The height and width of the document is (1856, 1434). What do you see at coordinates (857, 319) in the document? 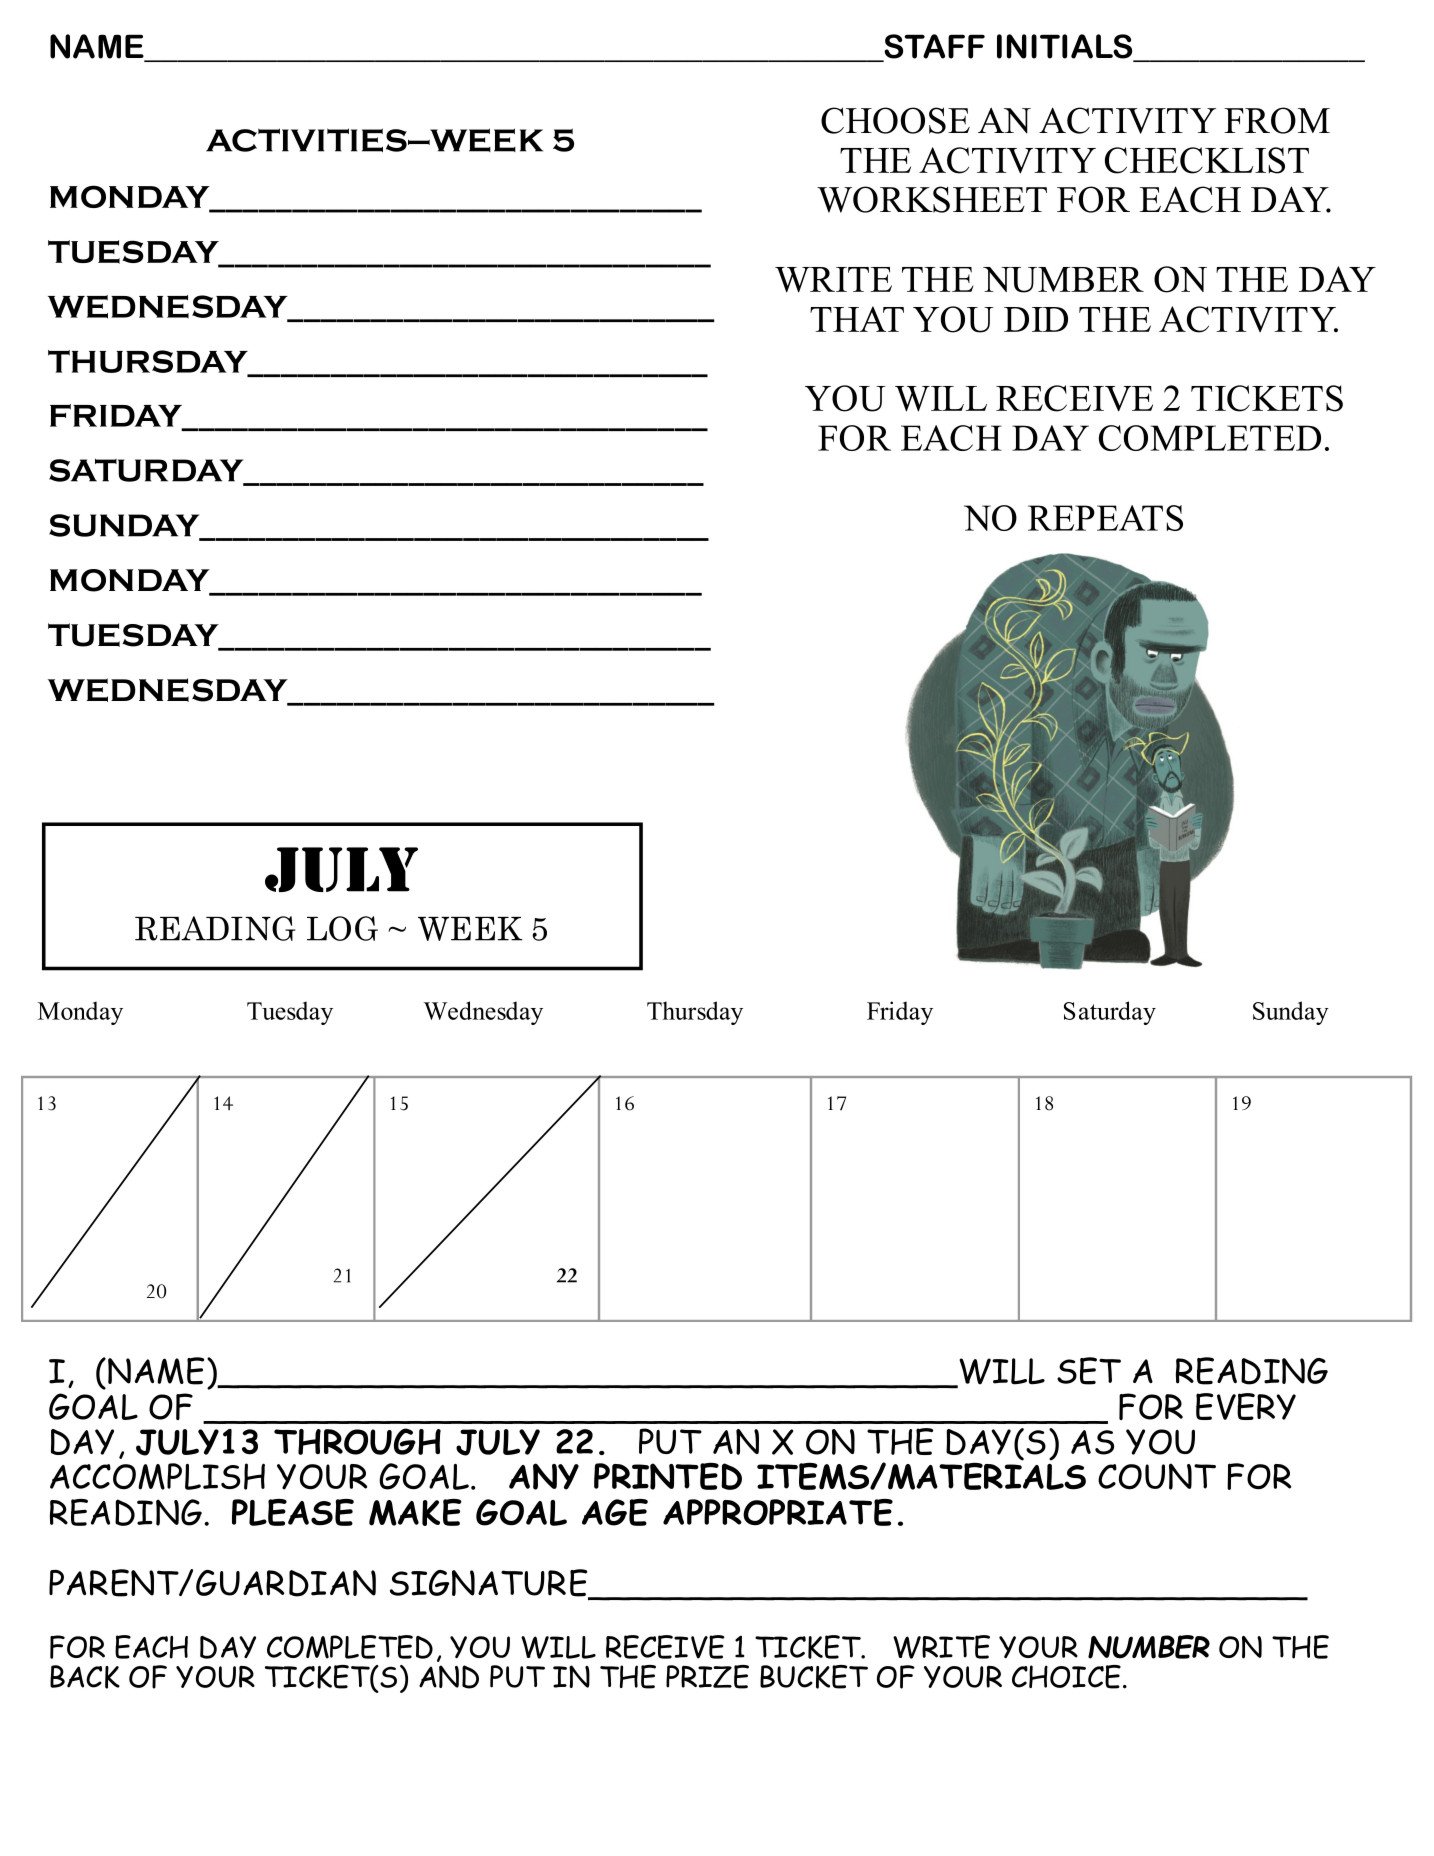
I see `THAT` at bounding box center [857, 319].
